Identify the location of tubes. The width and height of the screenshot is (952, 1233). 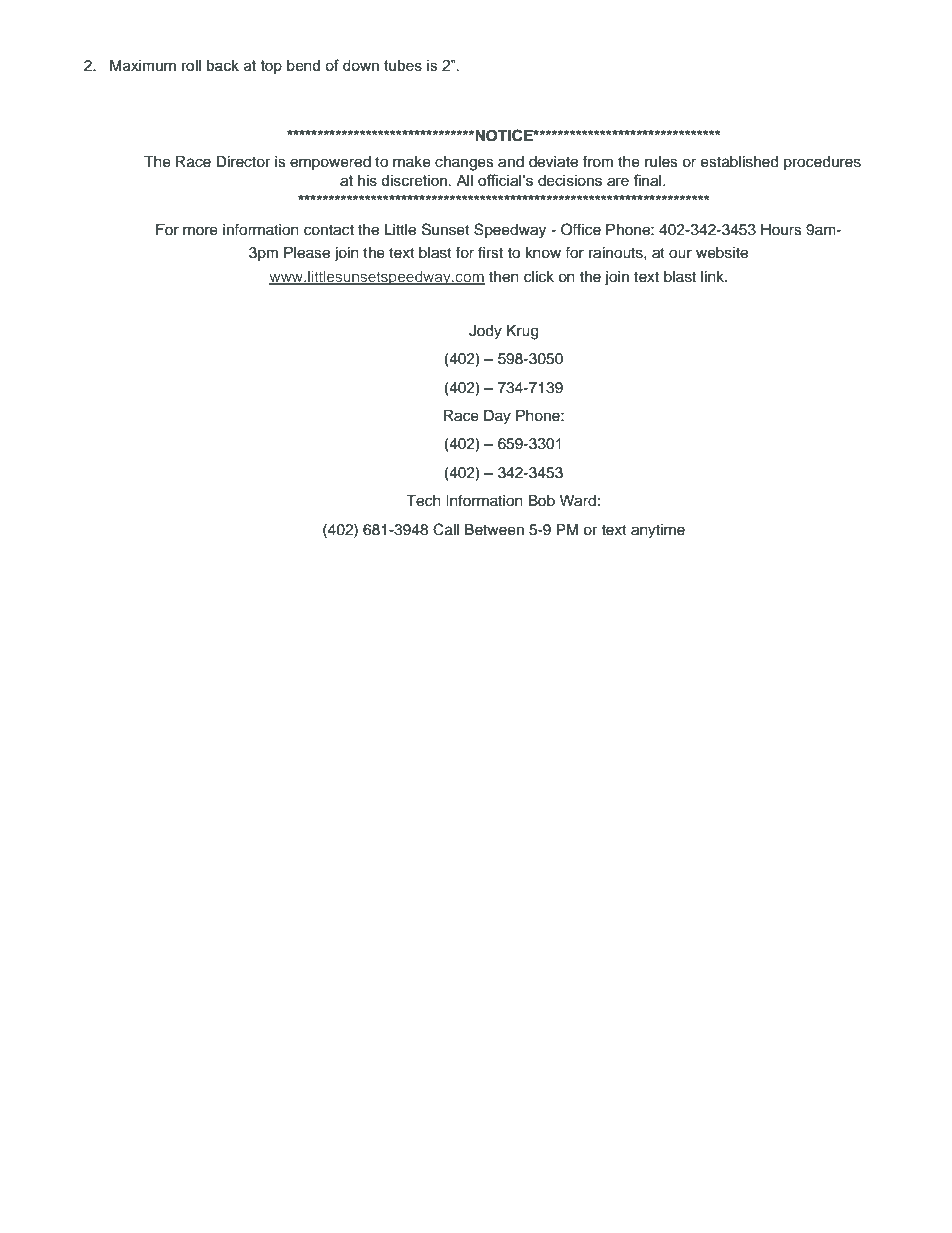
(403, 65).
